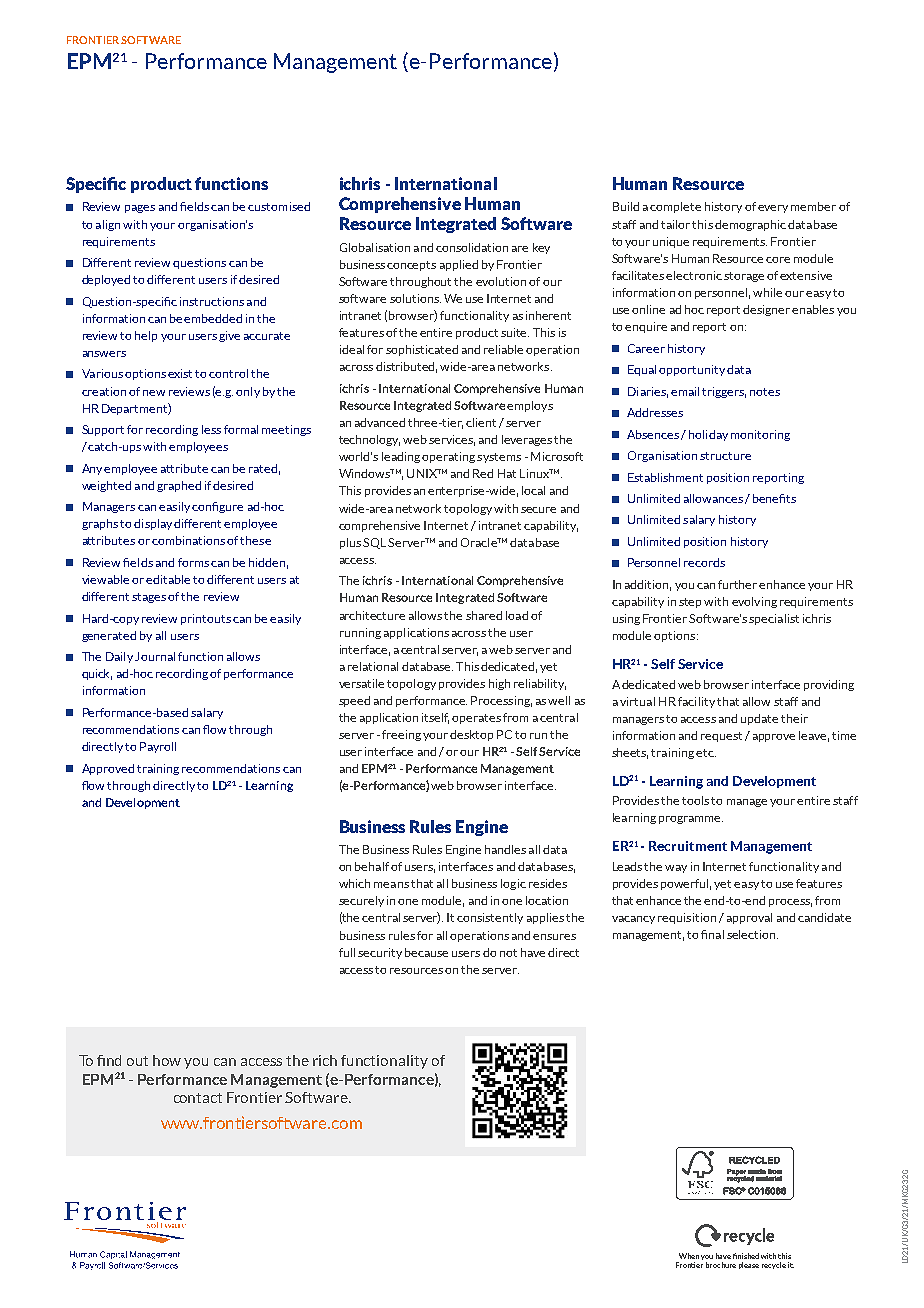  What do you see at coordinates (472, 247) in the page?
I see `consolidation` at bounding box center [472, 247].
